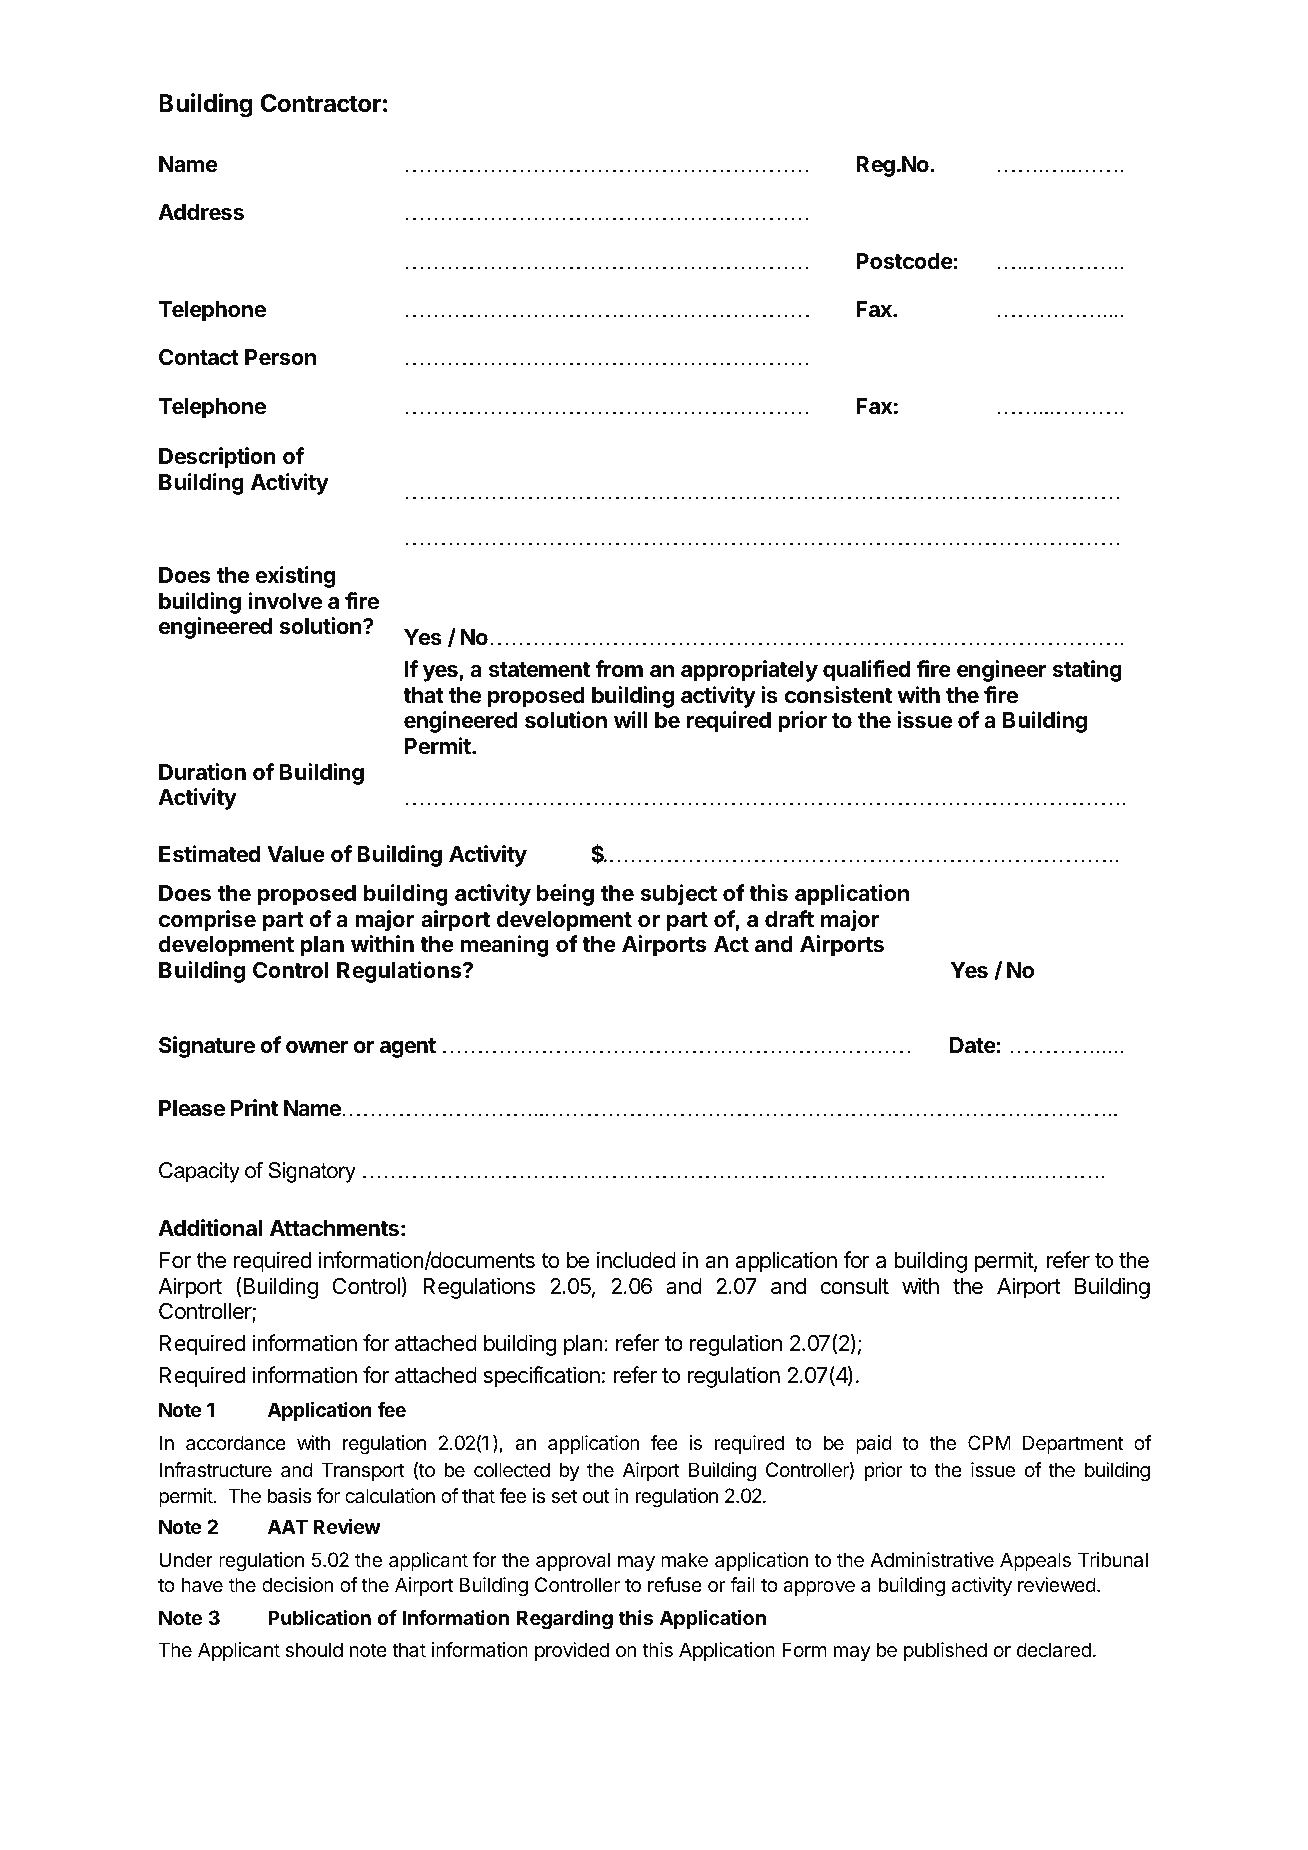  Describe the element at coordinates (675, 1585) in the document. I see `refuse` at that location.
